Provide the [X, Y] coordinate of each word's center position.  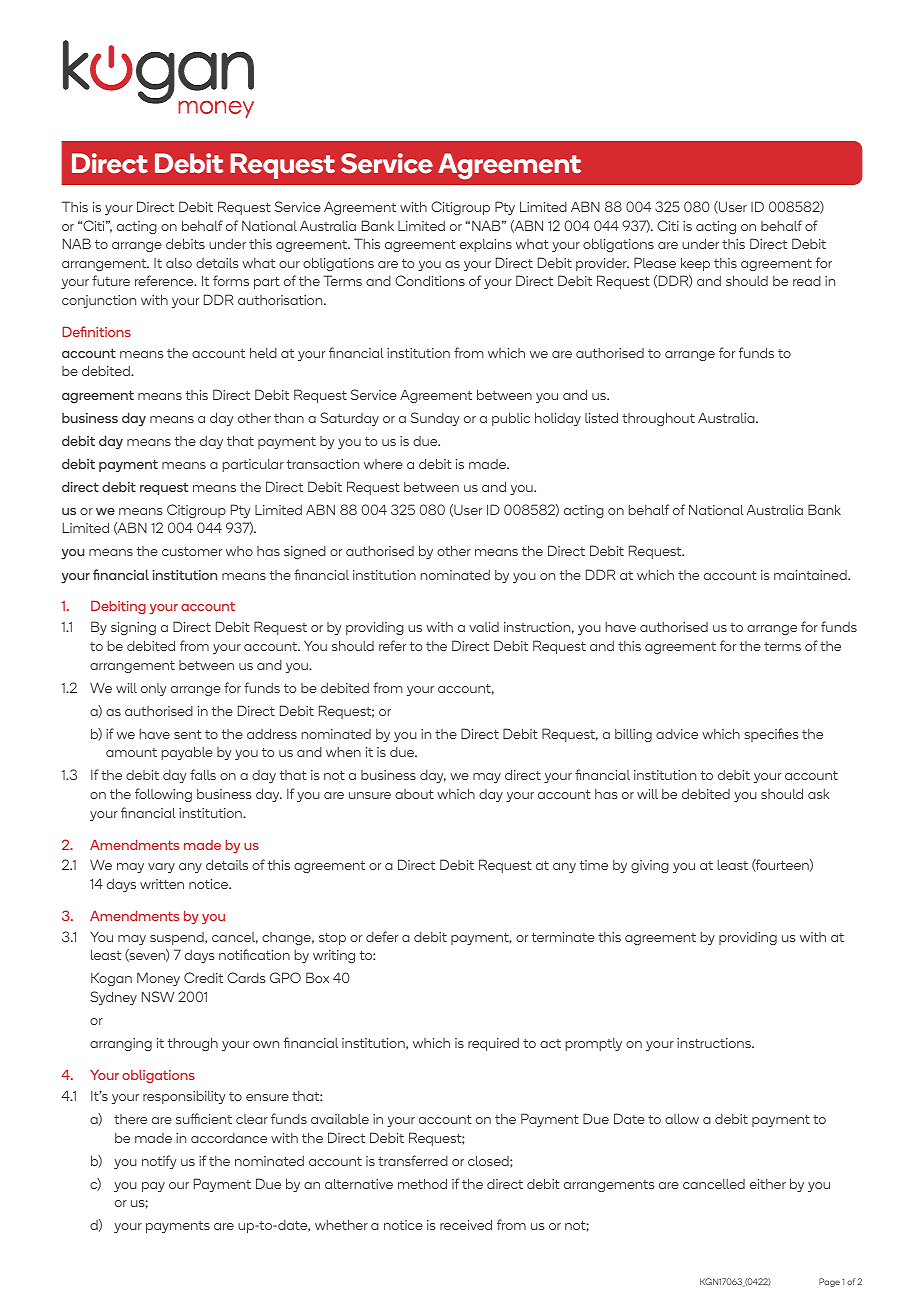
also [179, 263]
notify [159, 1162]
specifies [771, 735]
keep [695, 264]
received [466, 1224]
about [414, 794]
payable [187, 753]
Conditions [430, 280]
